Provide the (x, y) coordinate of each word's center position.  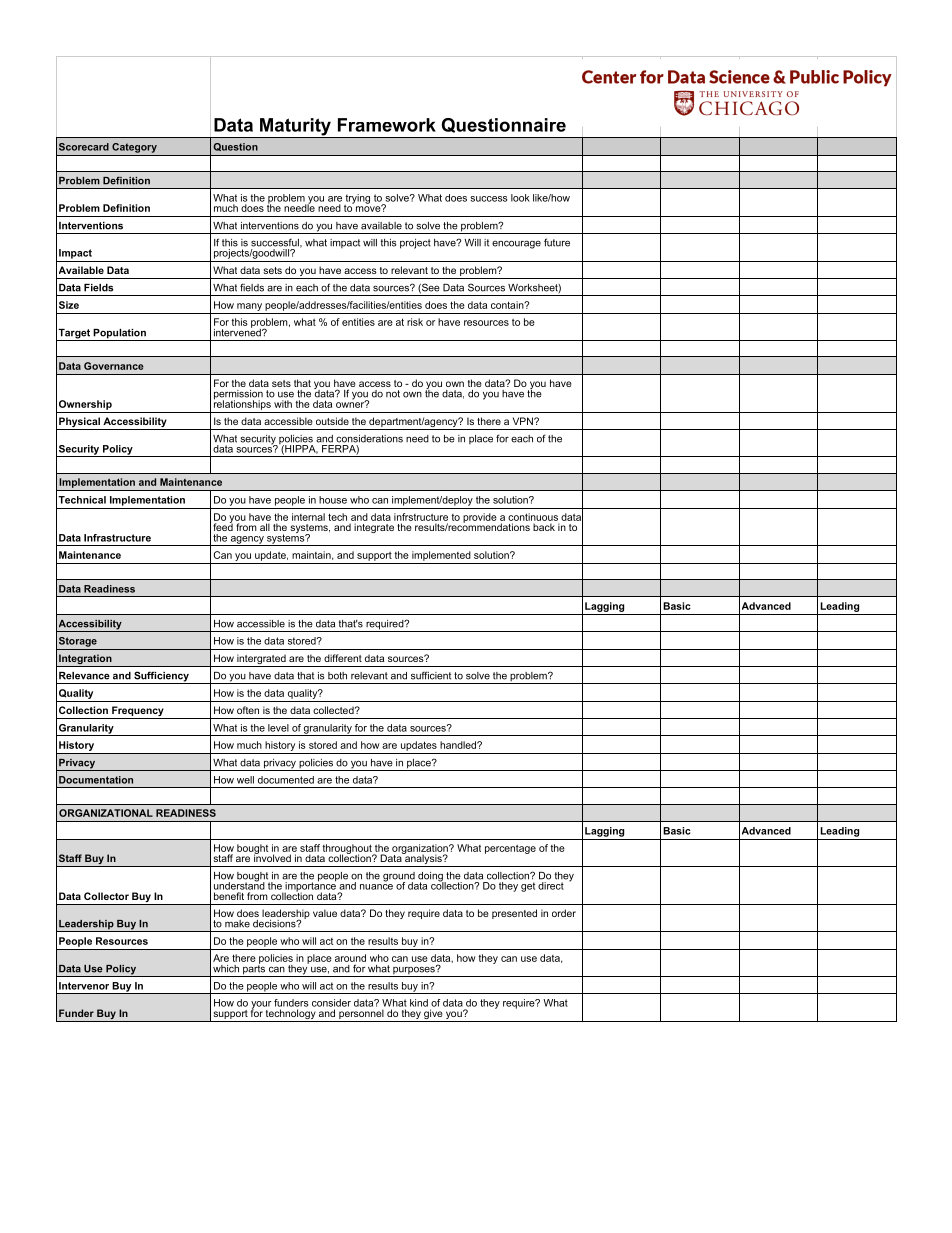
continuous (533, 517)
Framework (387, 125)
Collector (106, 896)
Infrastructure (117, 538)
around (350, 958)
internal (308, 517)
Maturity (295, 128)
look (520, 198)
